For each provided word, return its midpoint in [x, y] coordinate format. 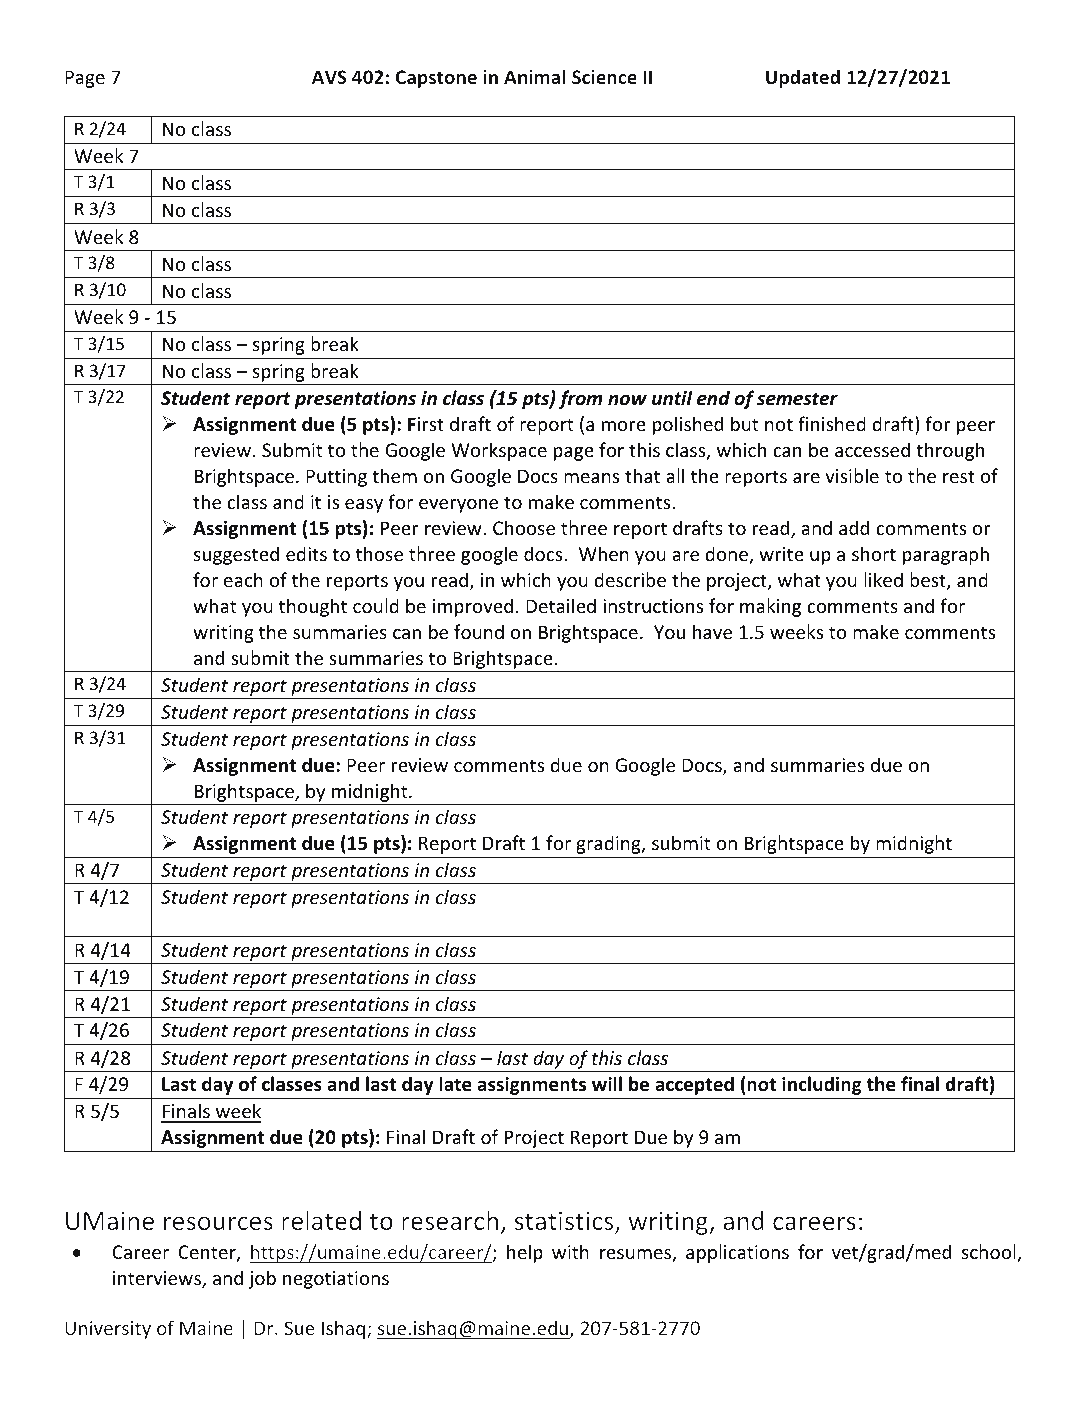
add [854, 527]
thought [313, 607]
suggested [236, 555]
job [262, 1279]
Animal [534, 76]
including [822, 1085]
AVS [329, 77]
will [607, 1083]
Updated [803, 78]
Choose [524, 527]
